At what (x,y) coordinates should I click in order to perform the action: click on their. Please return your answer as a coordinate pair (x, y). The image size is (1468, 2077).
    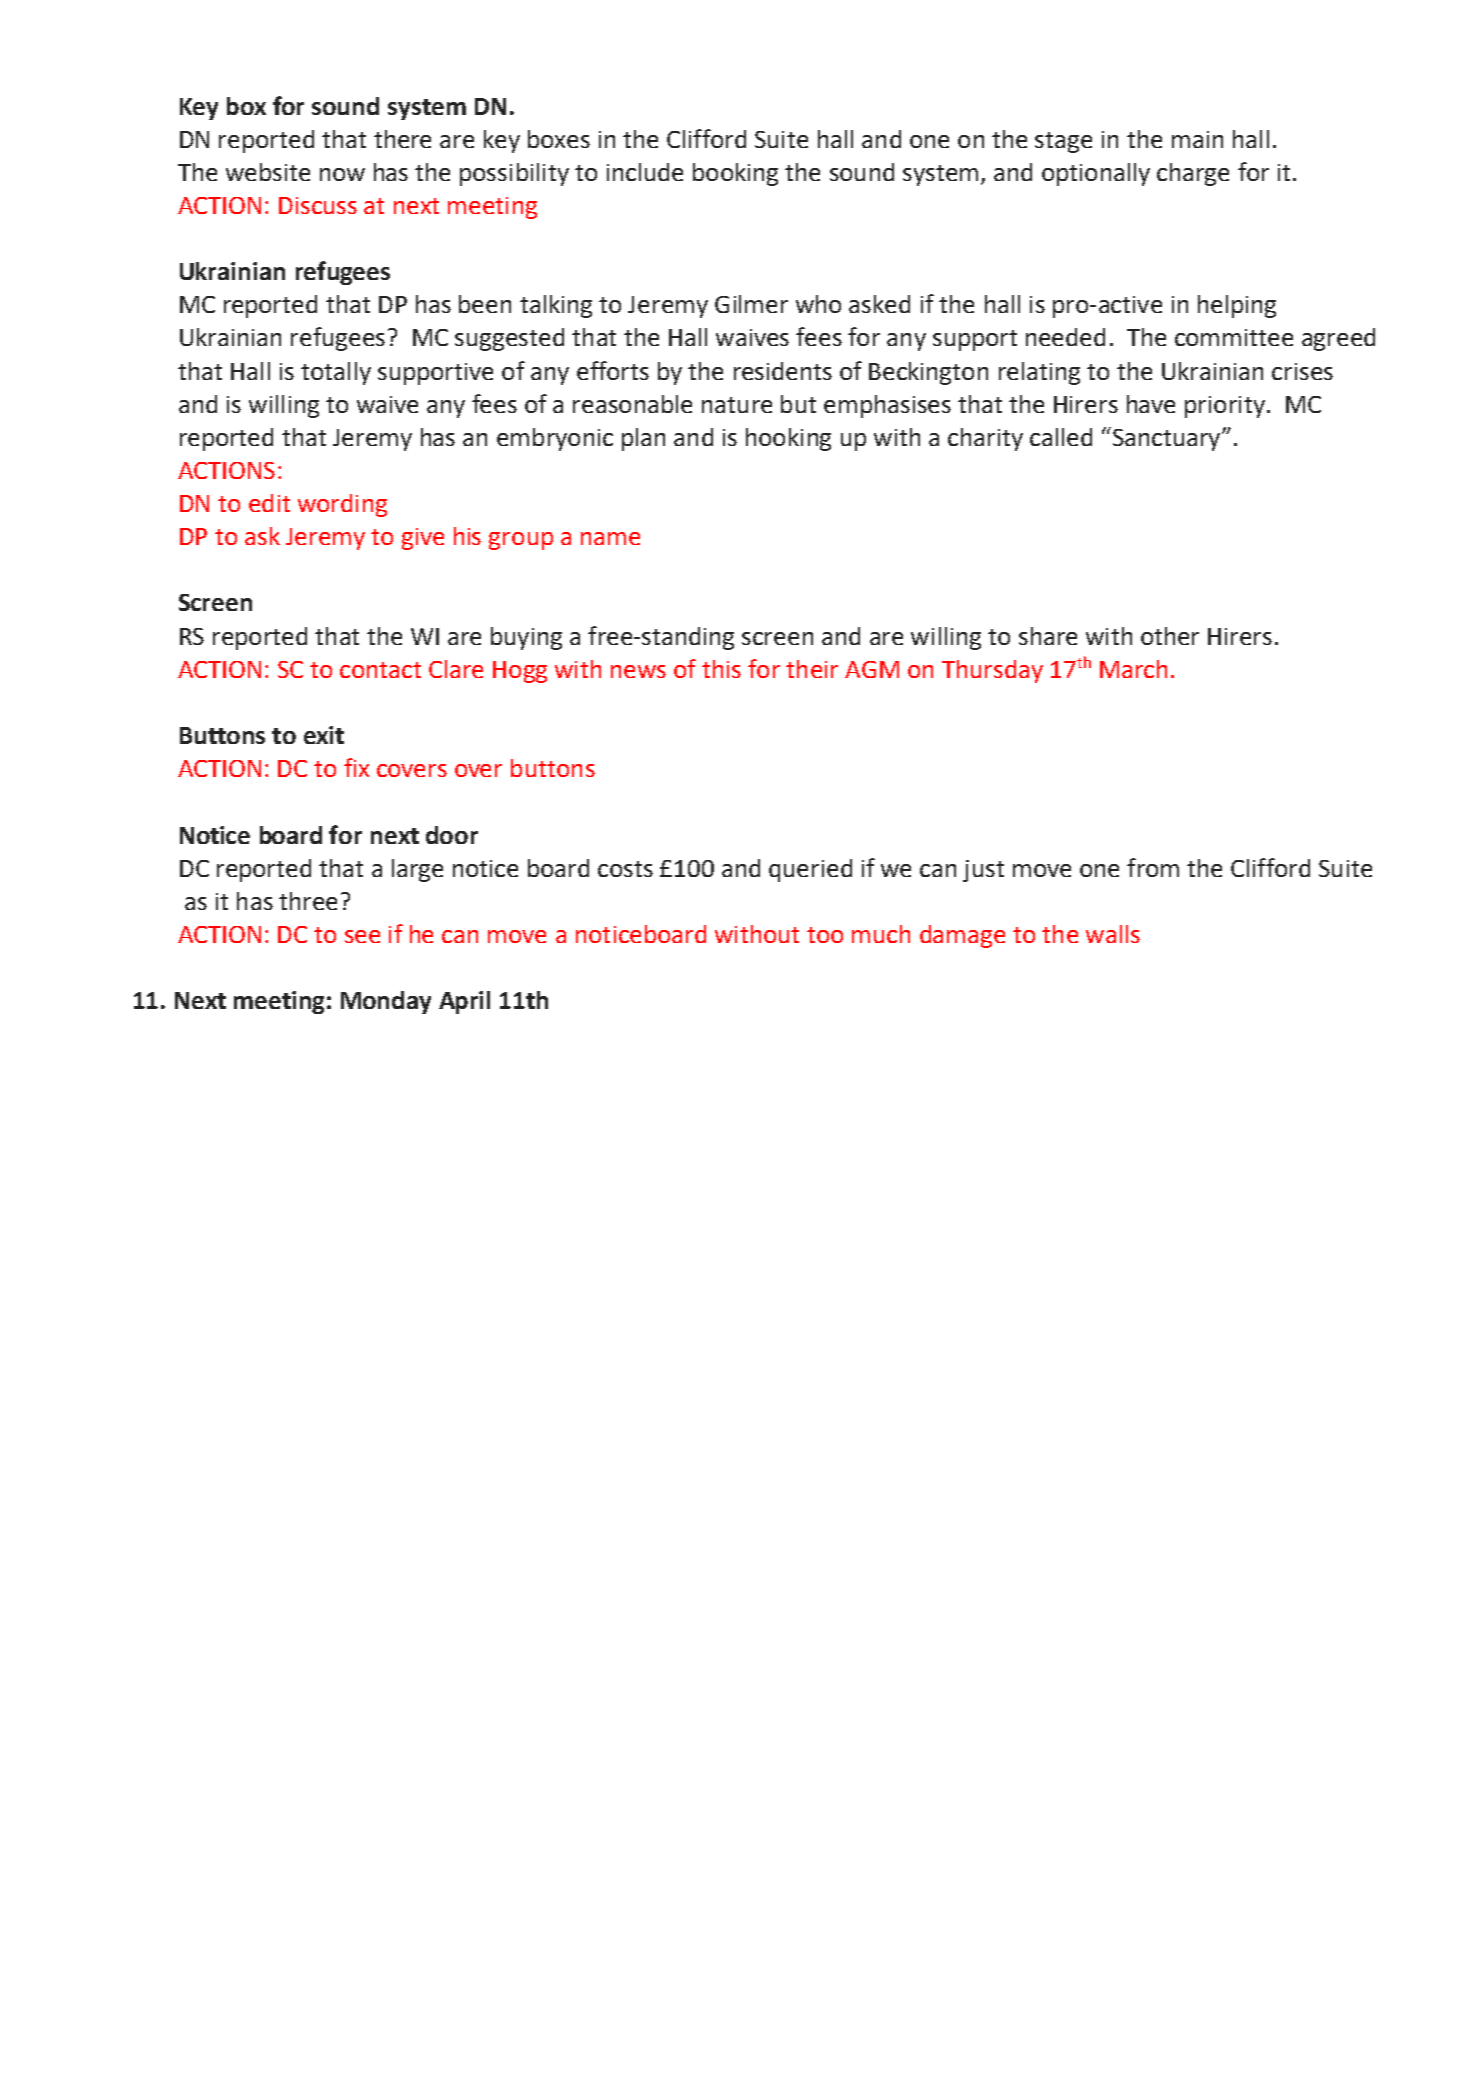
    Looking at the image, I should click on (812, 669).
